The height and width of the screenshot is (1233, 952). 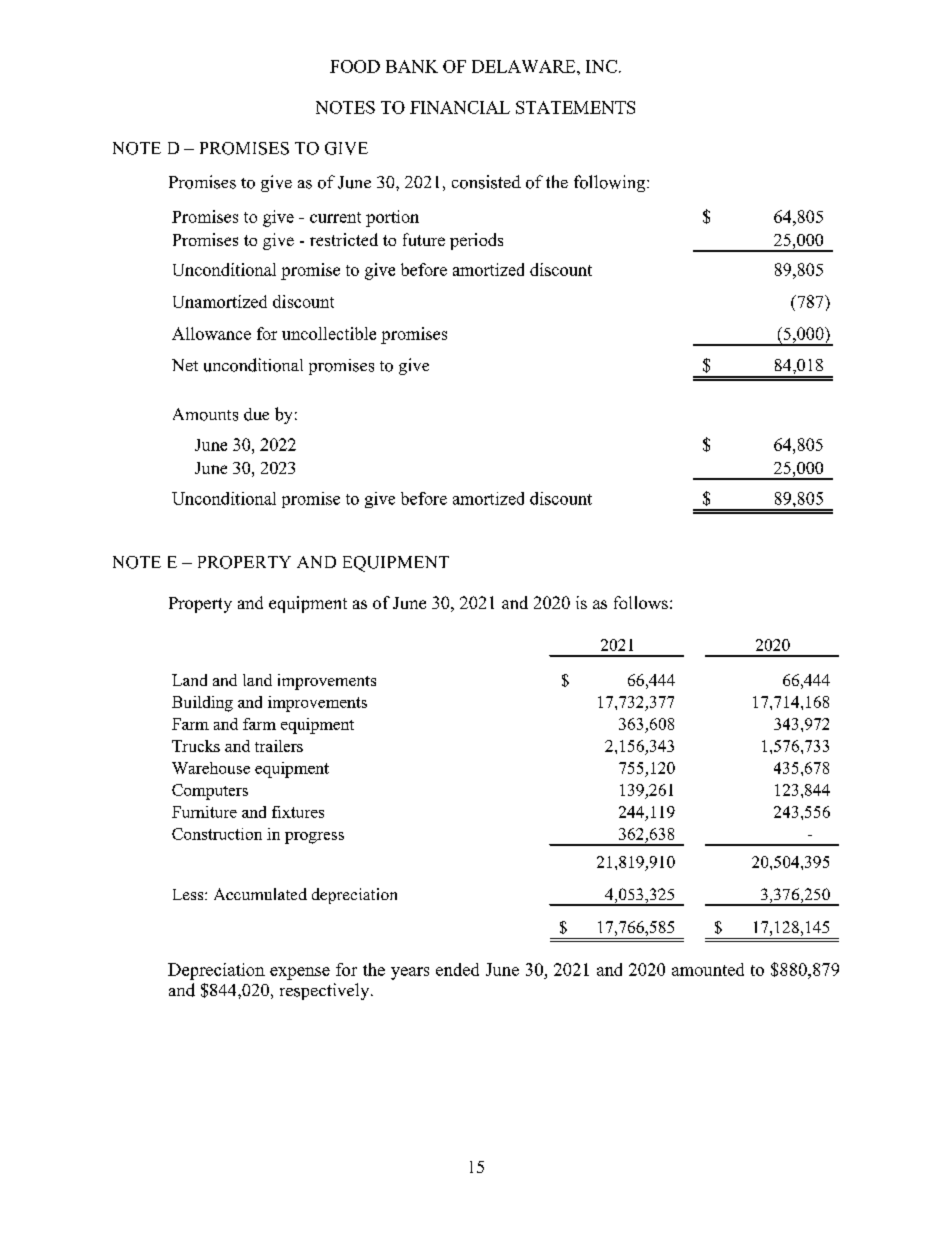 What do you see at coordinates (641, 602) in the screenshot?
I see `follows` at bounding box center [641, 602].
